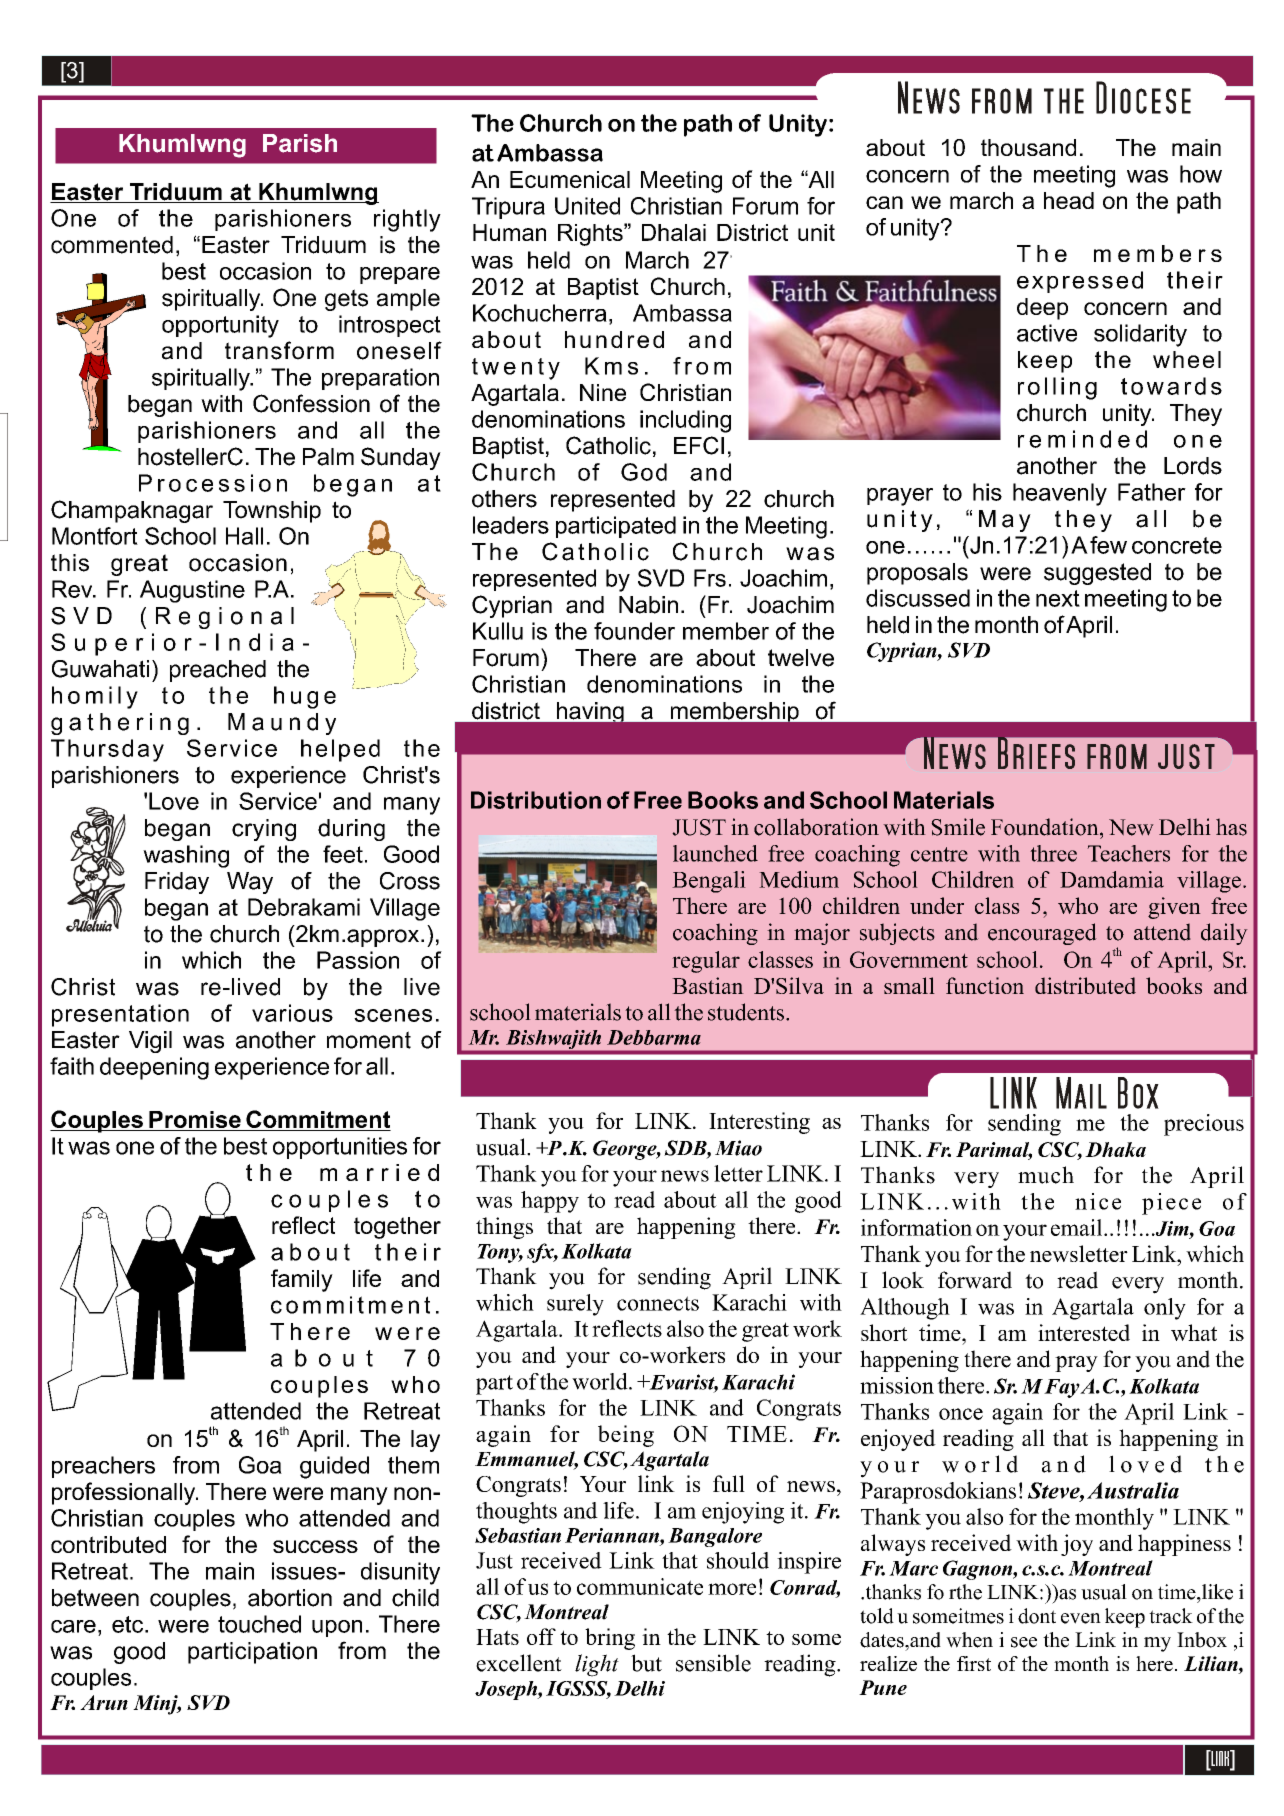 The image size is (1284, 1816). Describe the element at coordinates (1069, 200) in the page. I see `head` at that location.
